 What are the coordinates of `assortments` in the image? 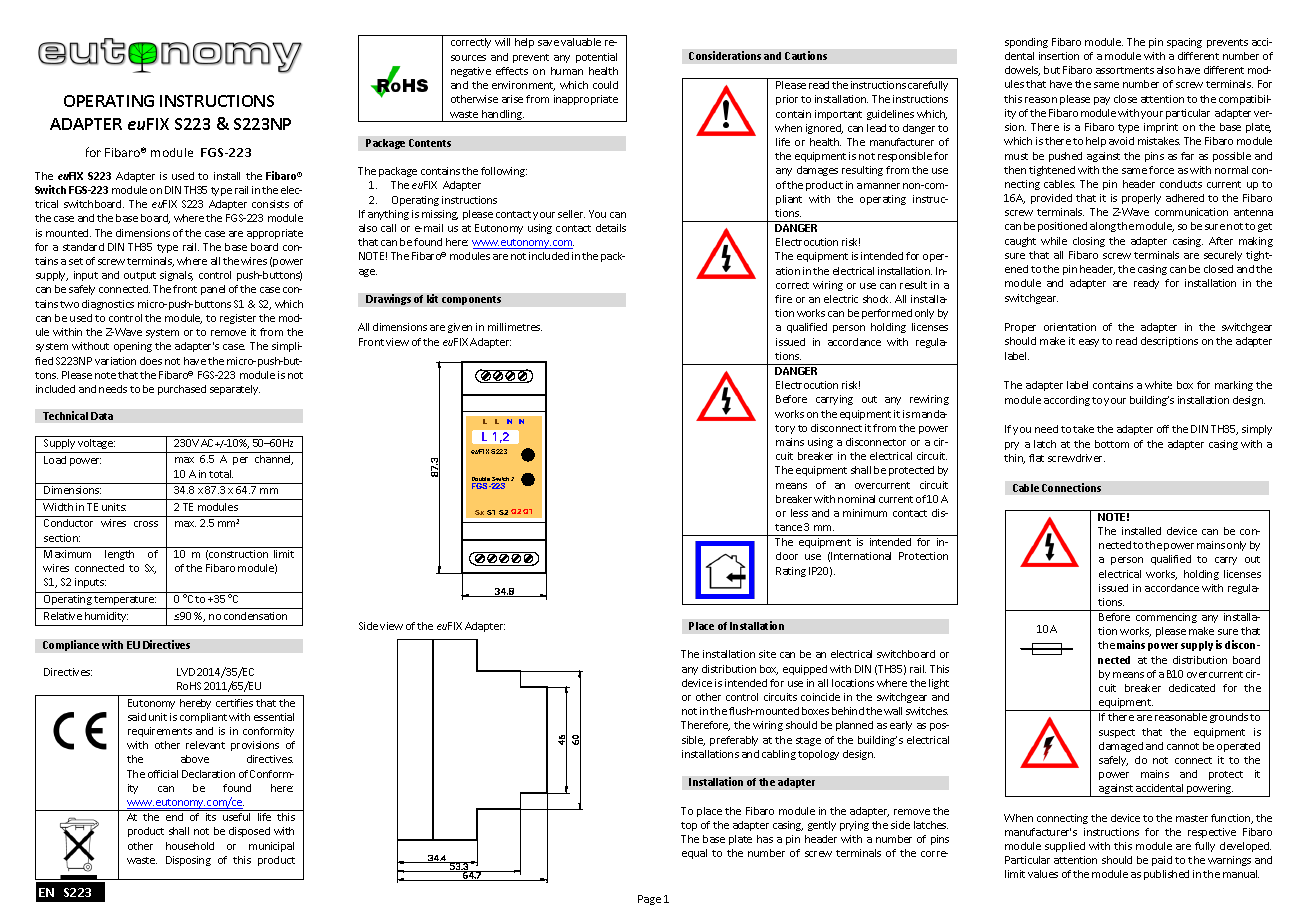 It's located at (1125, 70).
